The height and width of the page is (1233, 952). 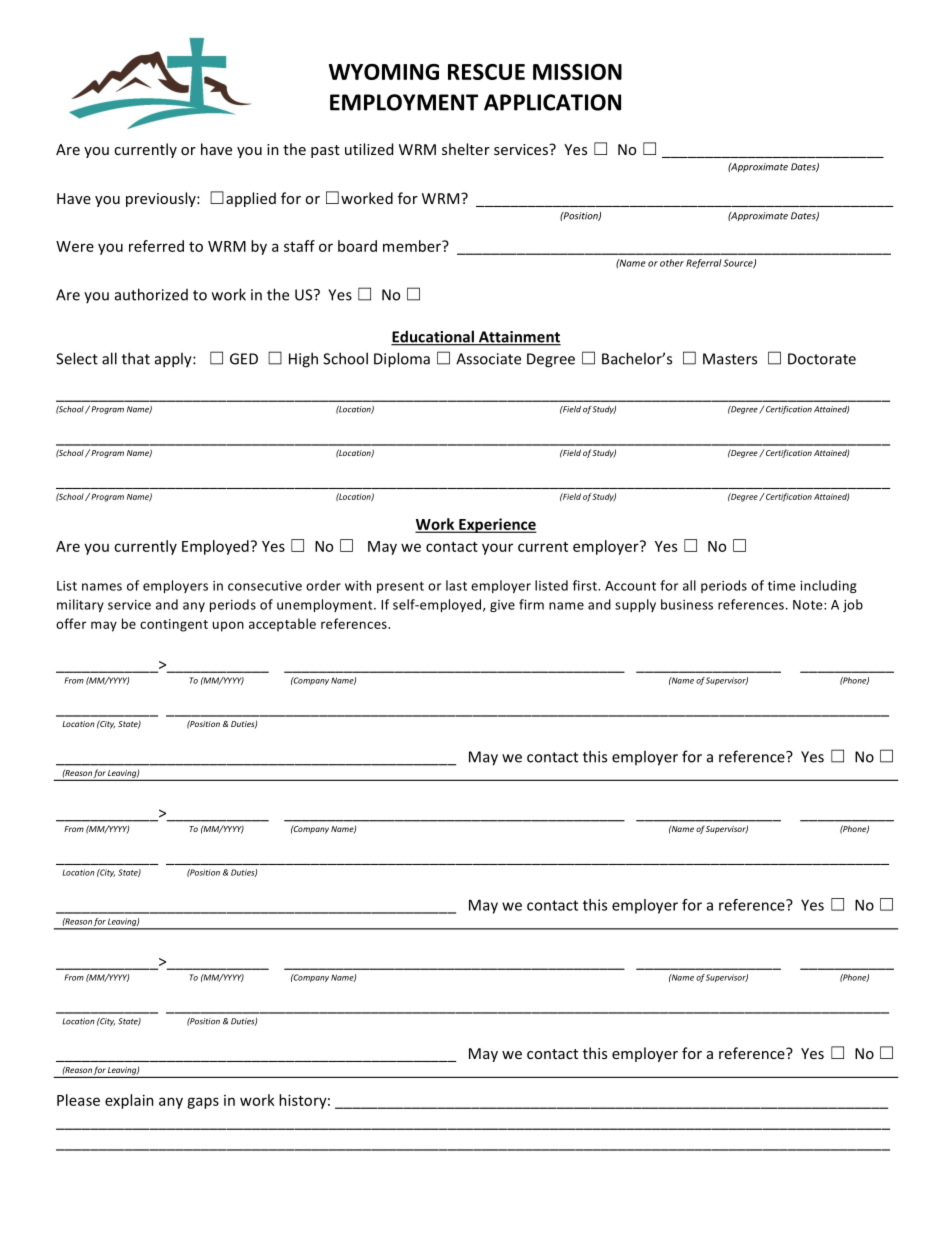 What do you see at coordinates (228, 626) in the page?
I see `upon` at bounding box center [228, 626].
